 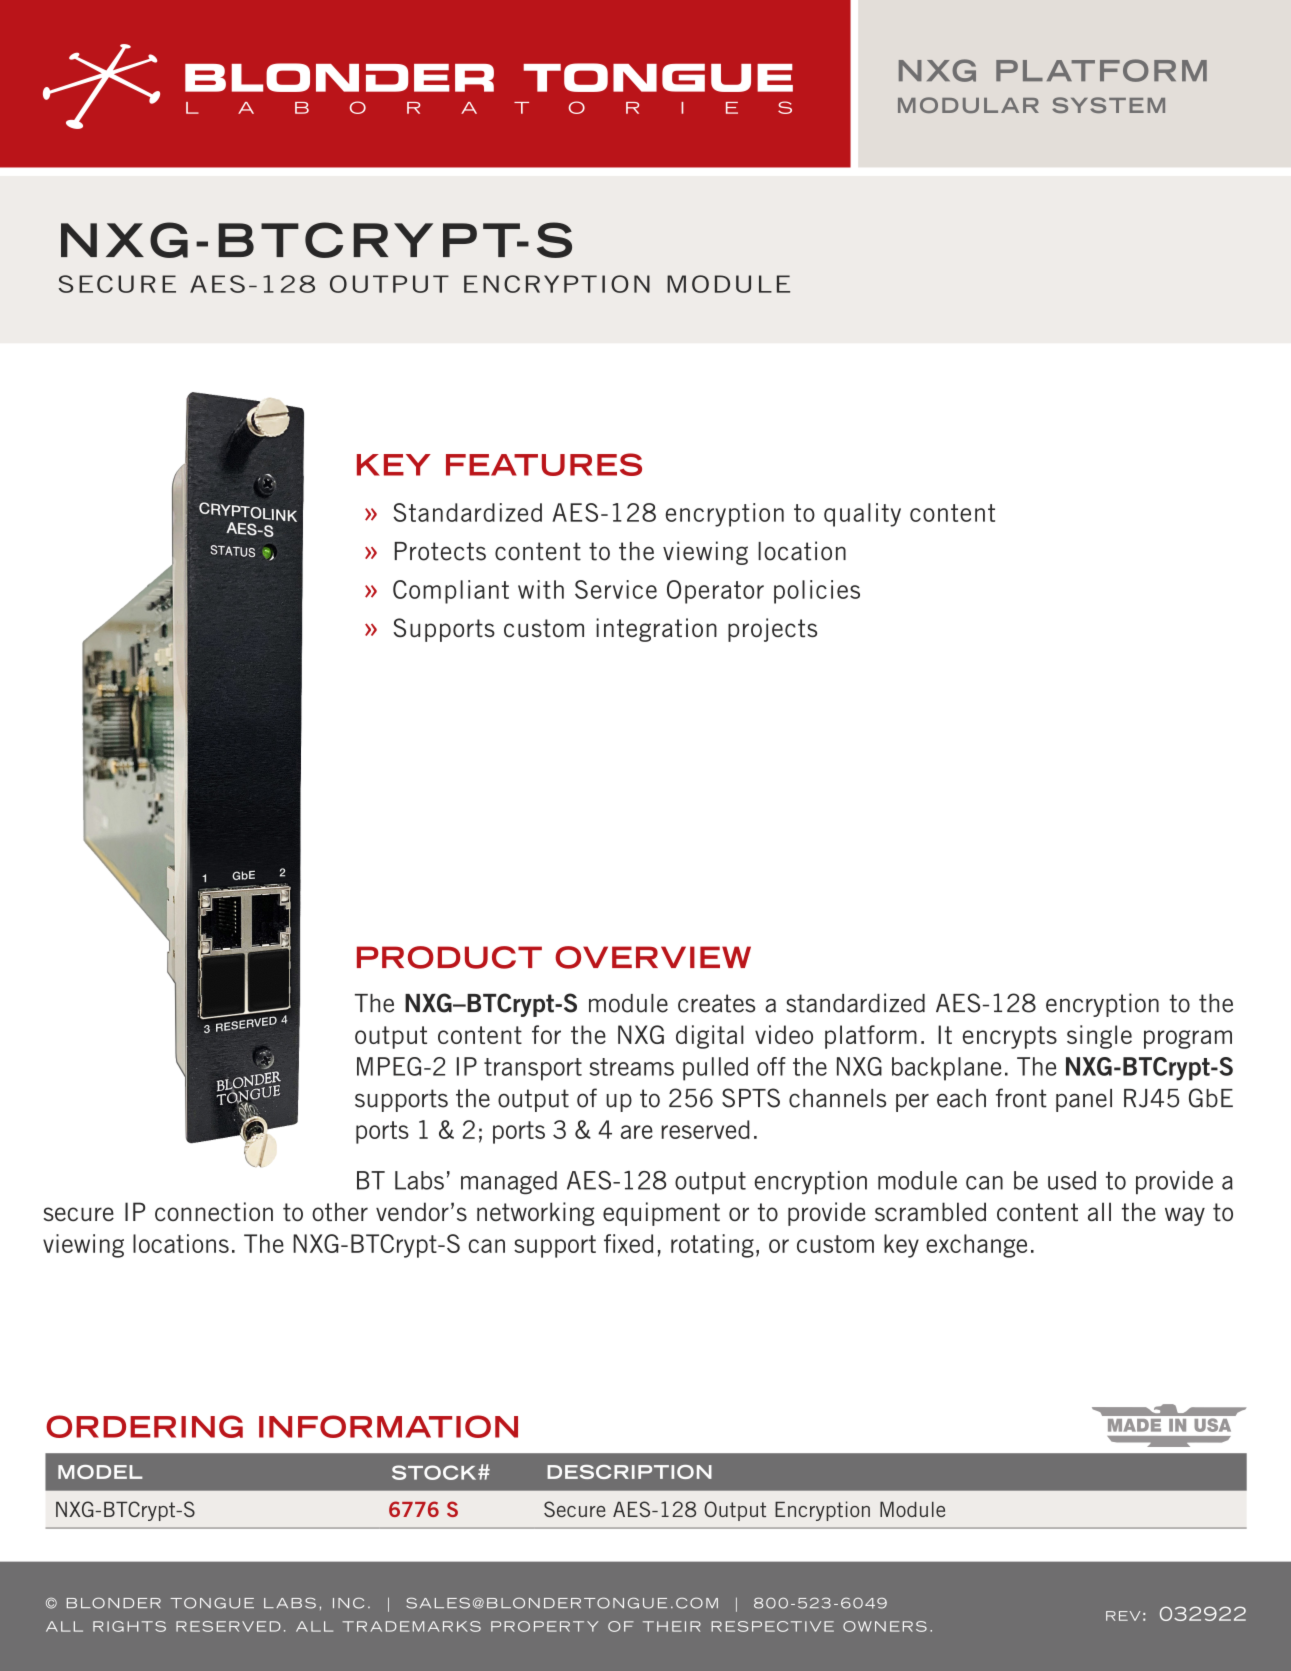 I want to click on exchange, so click(x=976, y=1246).
